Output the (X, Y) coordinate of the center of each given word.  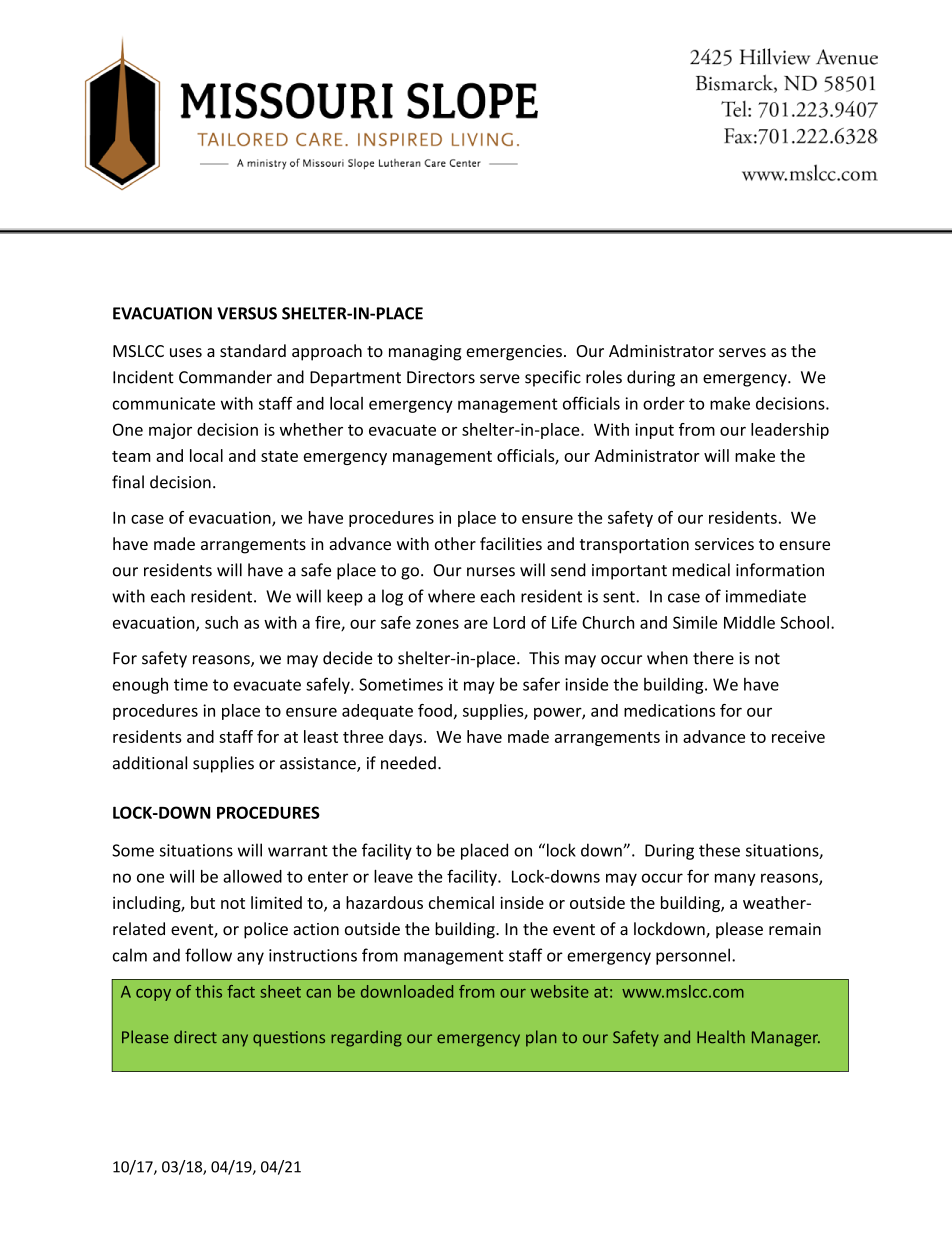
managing (425, 353)
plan (541, 1038)
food (435, 710)
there (713, 658)
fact (241, 991)
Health (721, 1037)
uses (186, 352)
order (664, 403)
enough (140, 685)
